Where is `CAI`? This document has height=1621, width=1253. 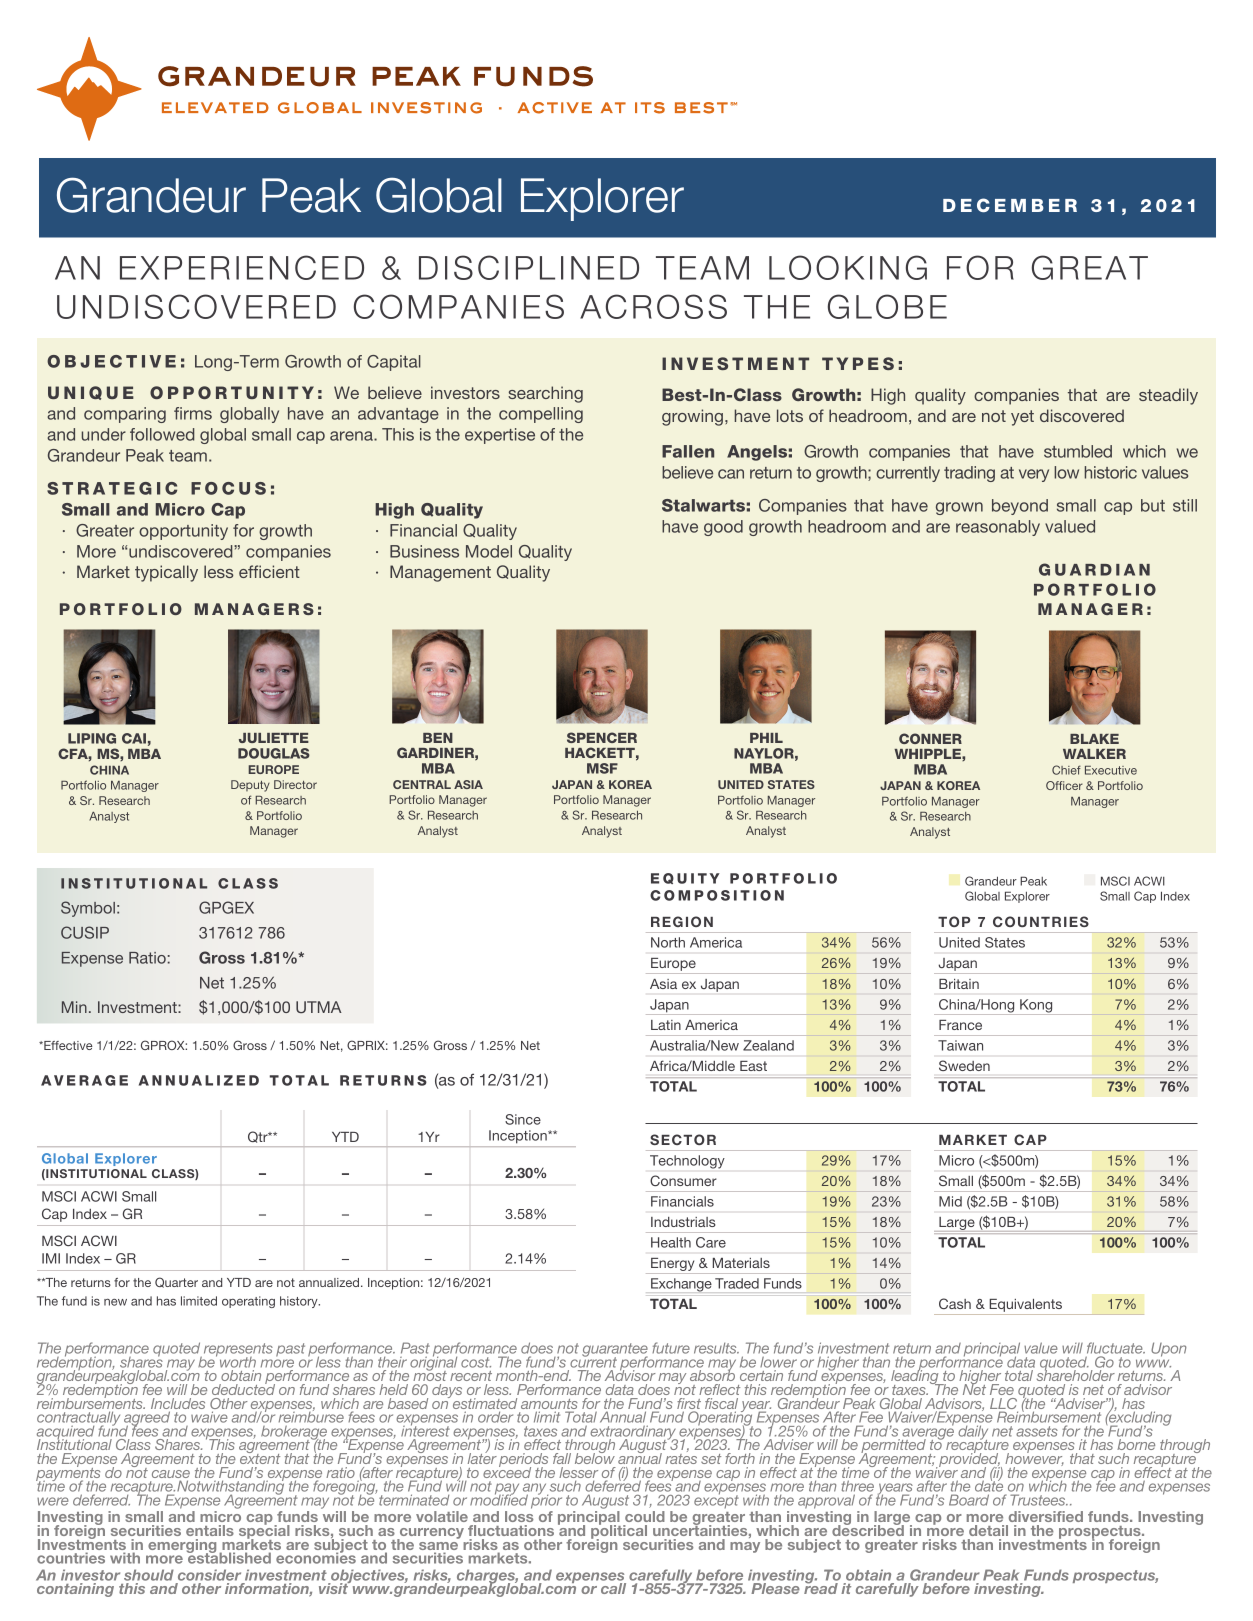
CAI is located at coordinates (134, 738).
